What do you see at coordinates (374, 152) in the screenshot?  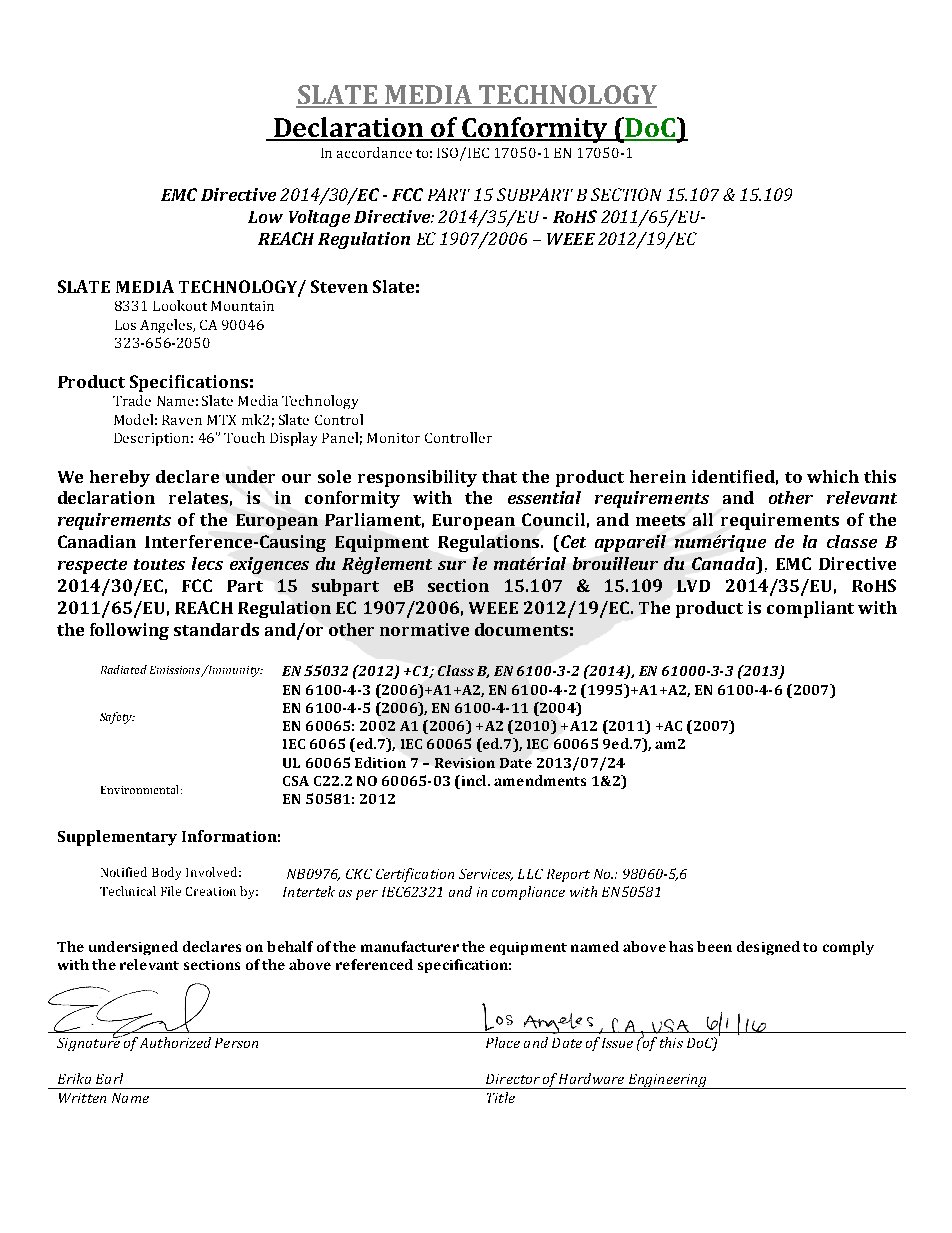 I see `accordance` at bounding box center [374, 152].
